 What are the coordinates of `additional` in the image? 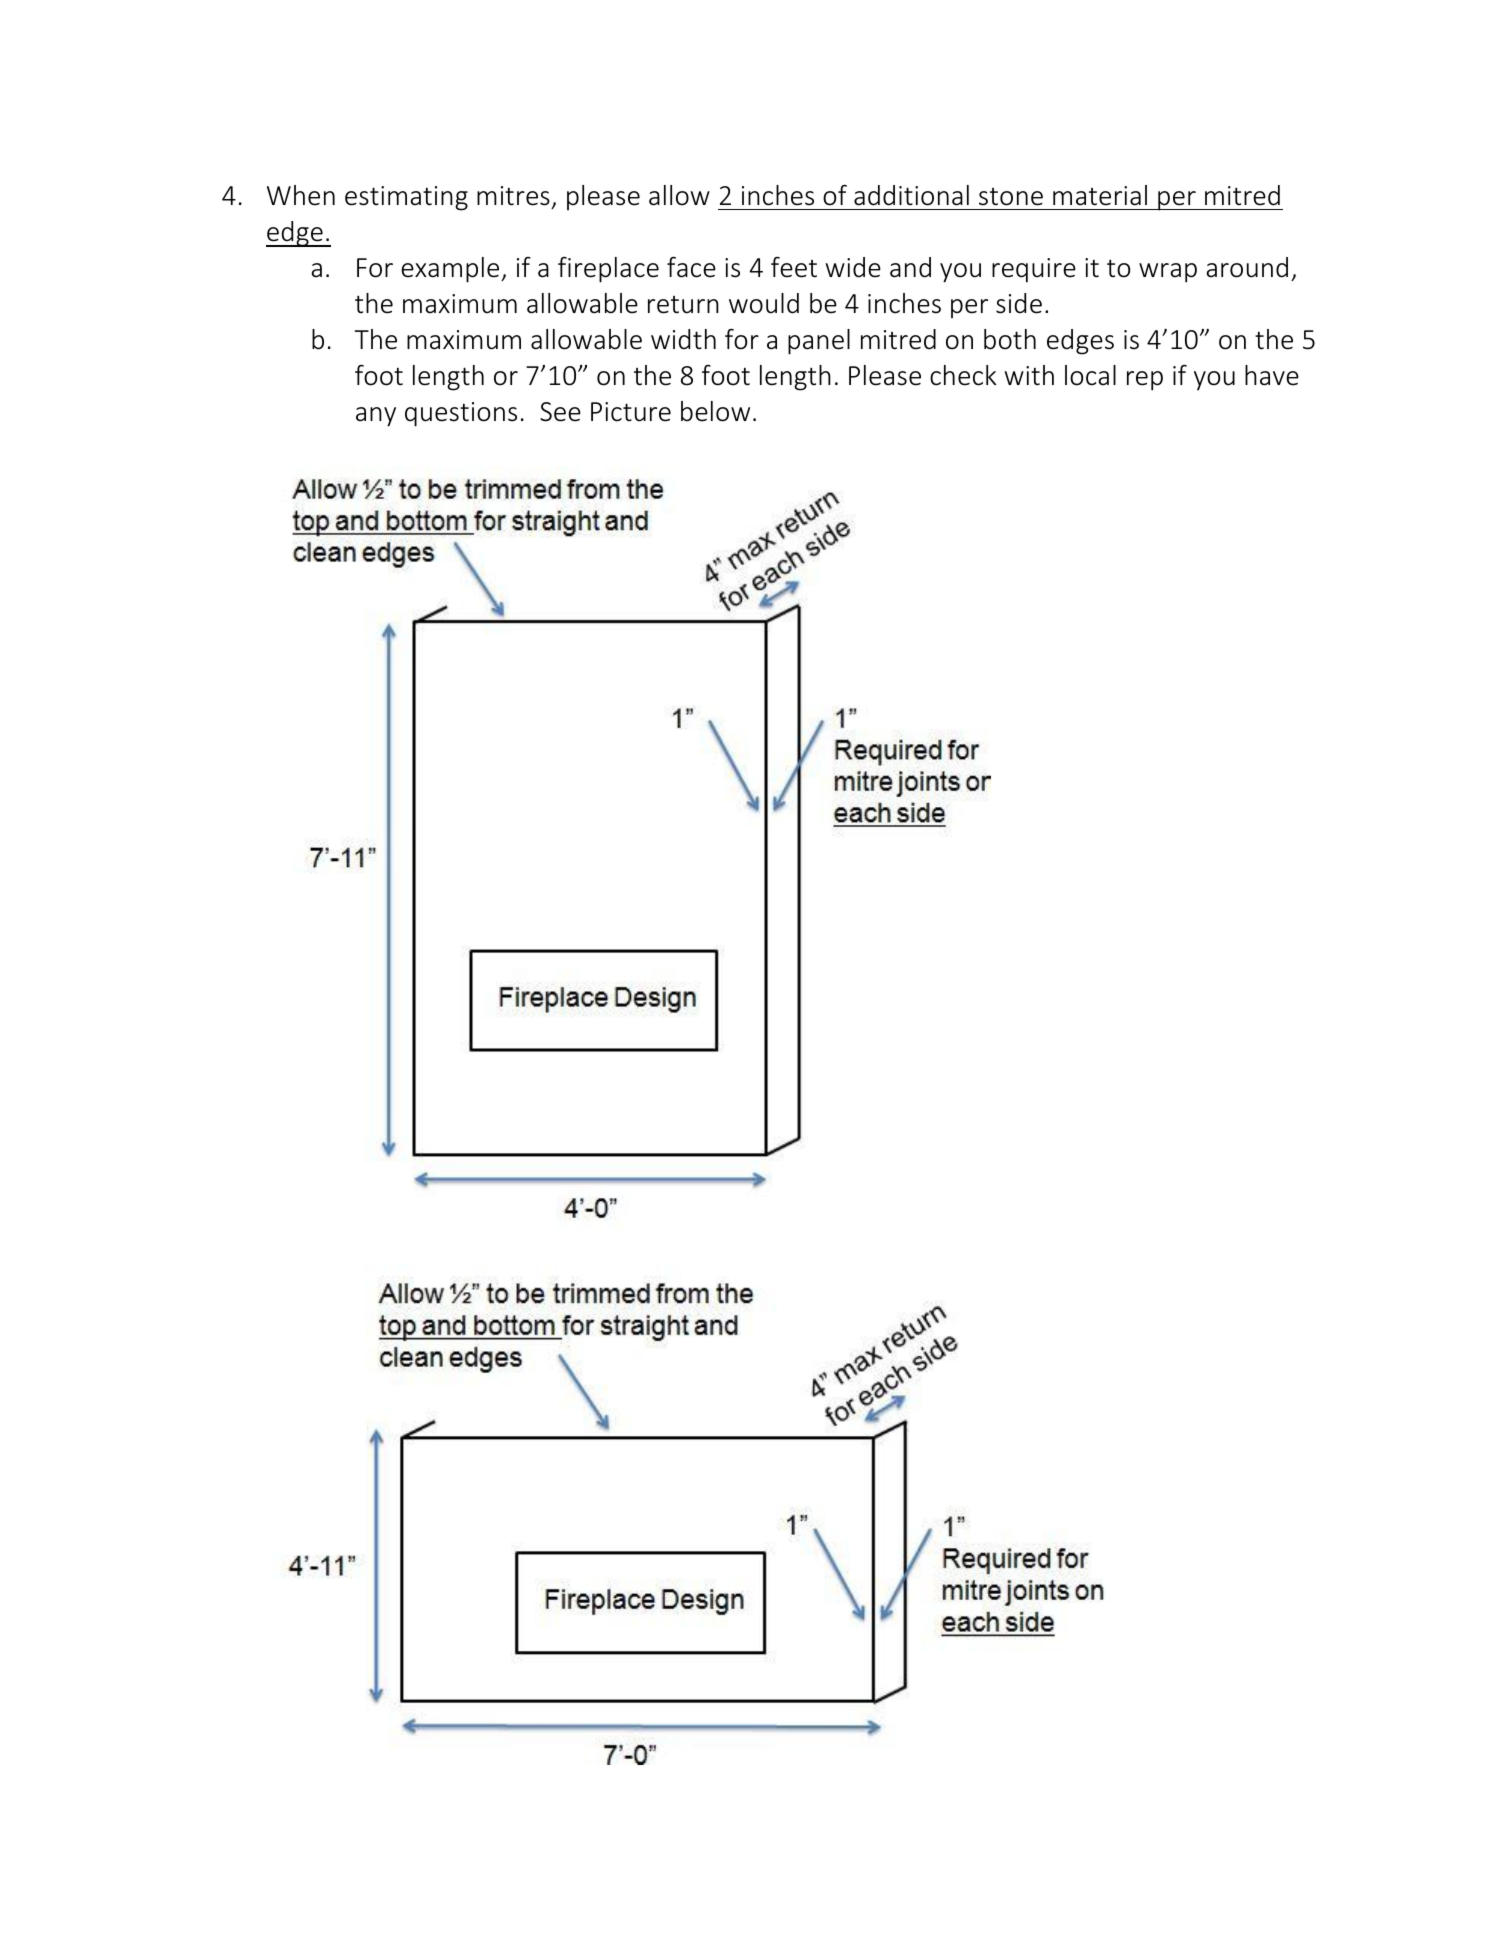 It's located at (911, 195).
